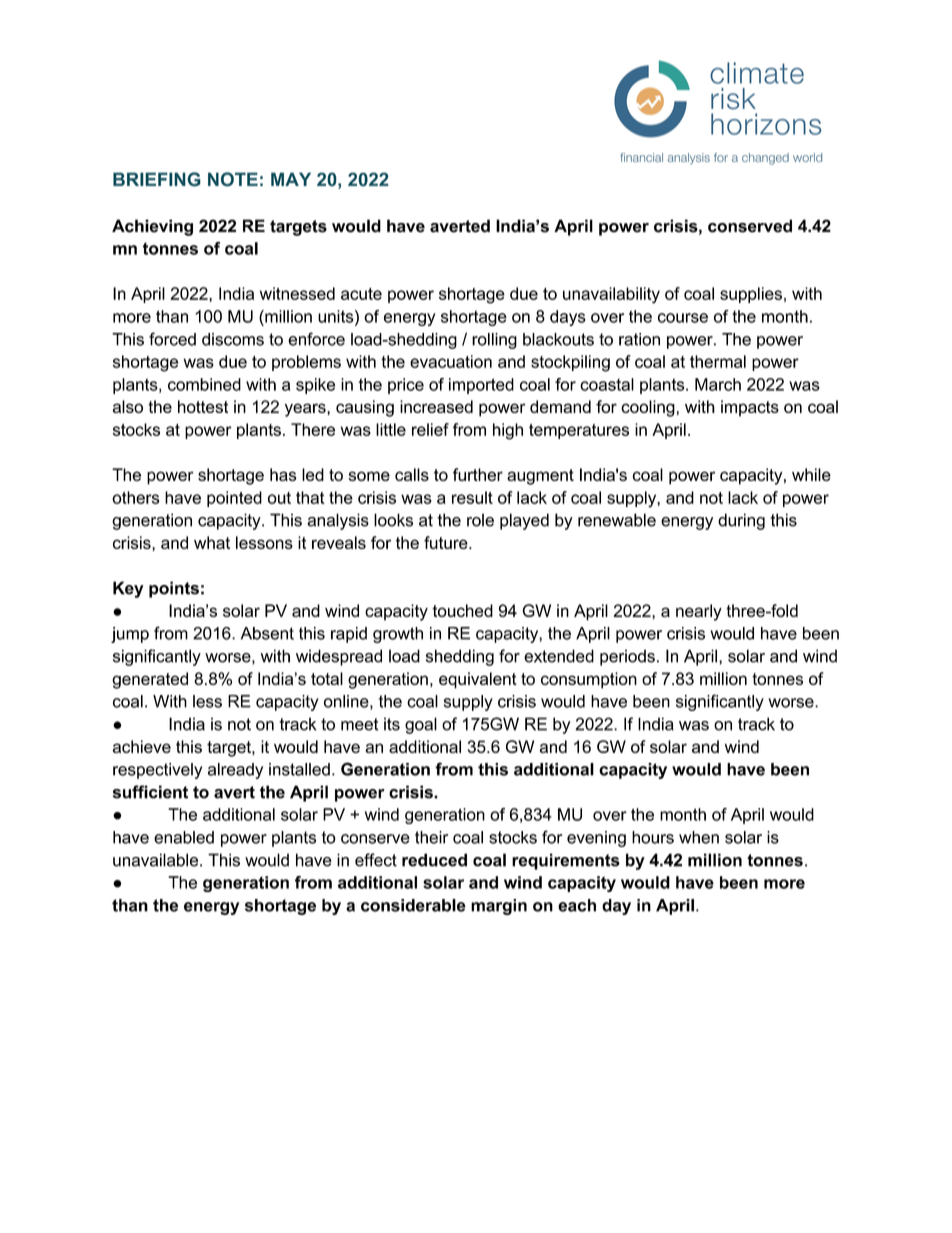 This screenshot has width=952, height=1233. What do you see at coordinates (203, 406) in the screenshot?
I see `hottest` at bounding box center [203, 406].
